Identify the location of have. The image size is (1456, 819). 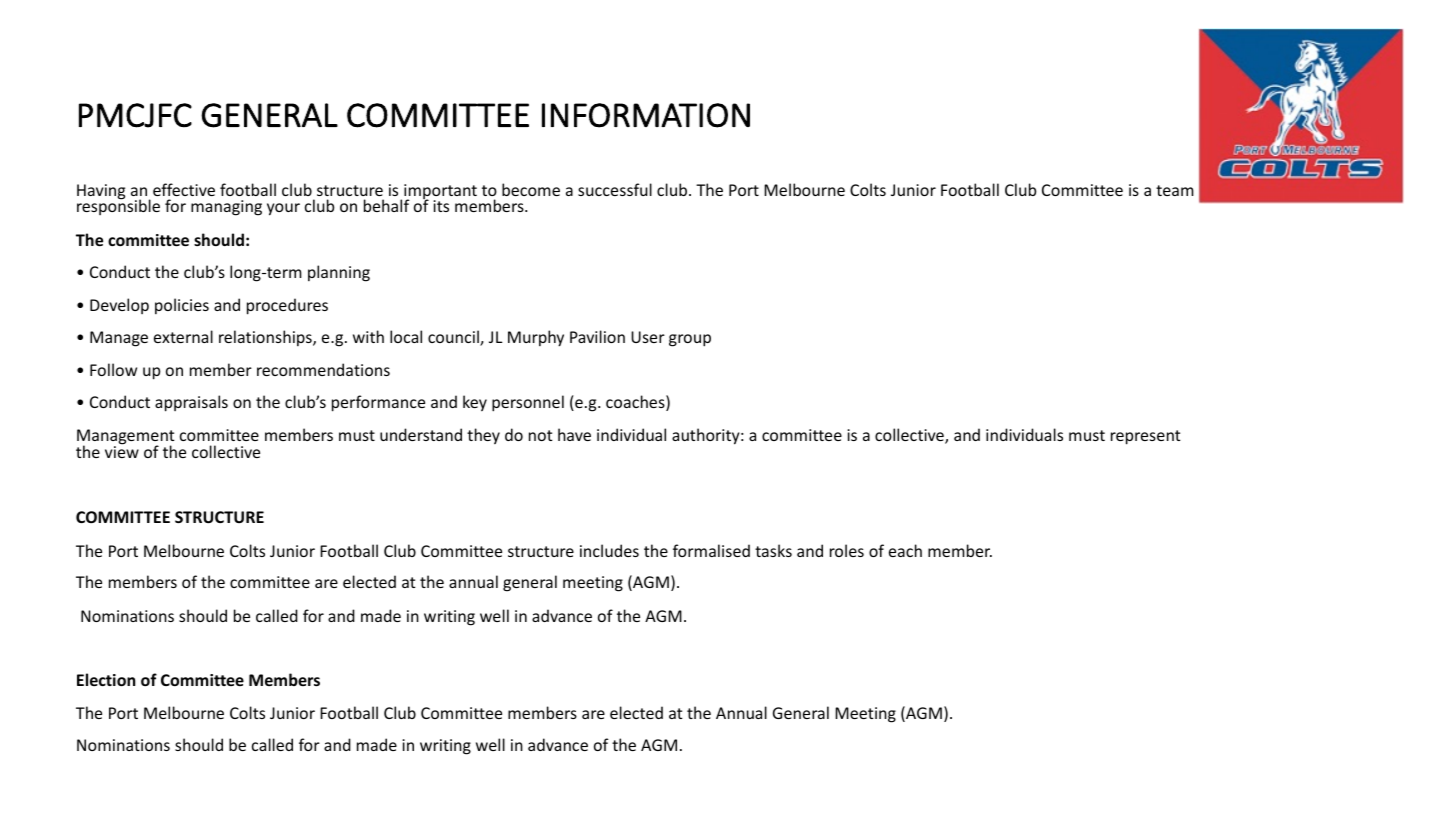
(574, 434).
